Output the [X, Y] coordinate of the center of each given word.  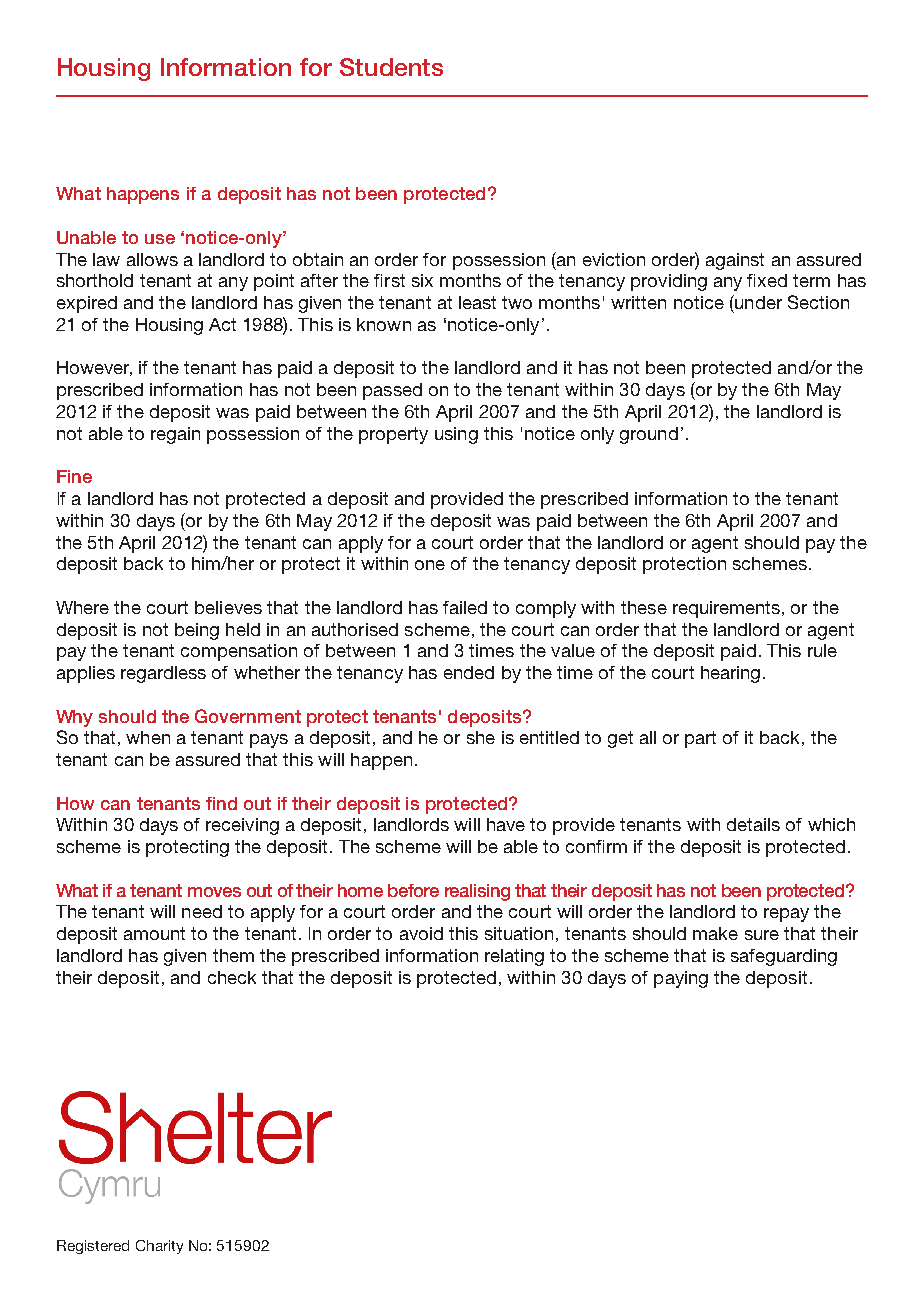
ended [469, 672]
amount [154, 933]
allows [152, 259]
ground [649, 435]
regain [175, 435]
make [715, 933]
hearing [730, 674]
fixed [767, 280]
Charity [159, 1247]
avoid [421, 933]
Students [391, 67]
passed [392, 391]
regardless [163, 674]
